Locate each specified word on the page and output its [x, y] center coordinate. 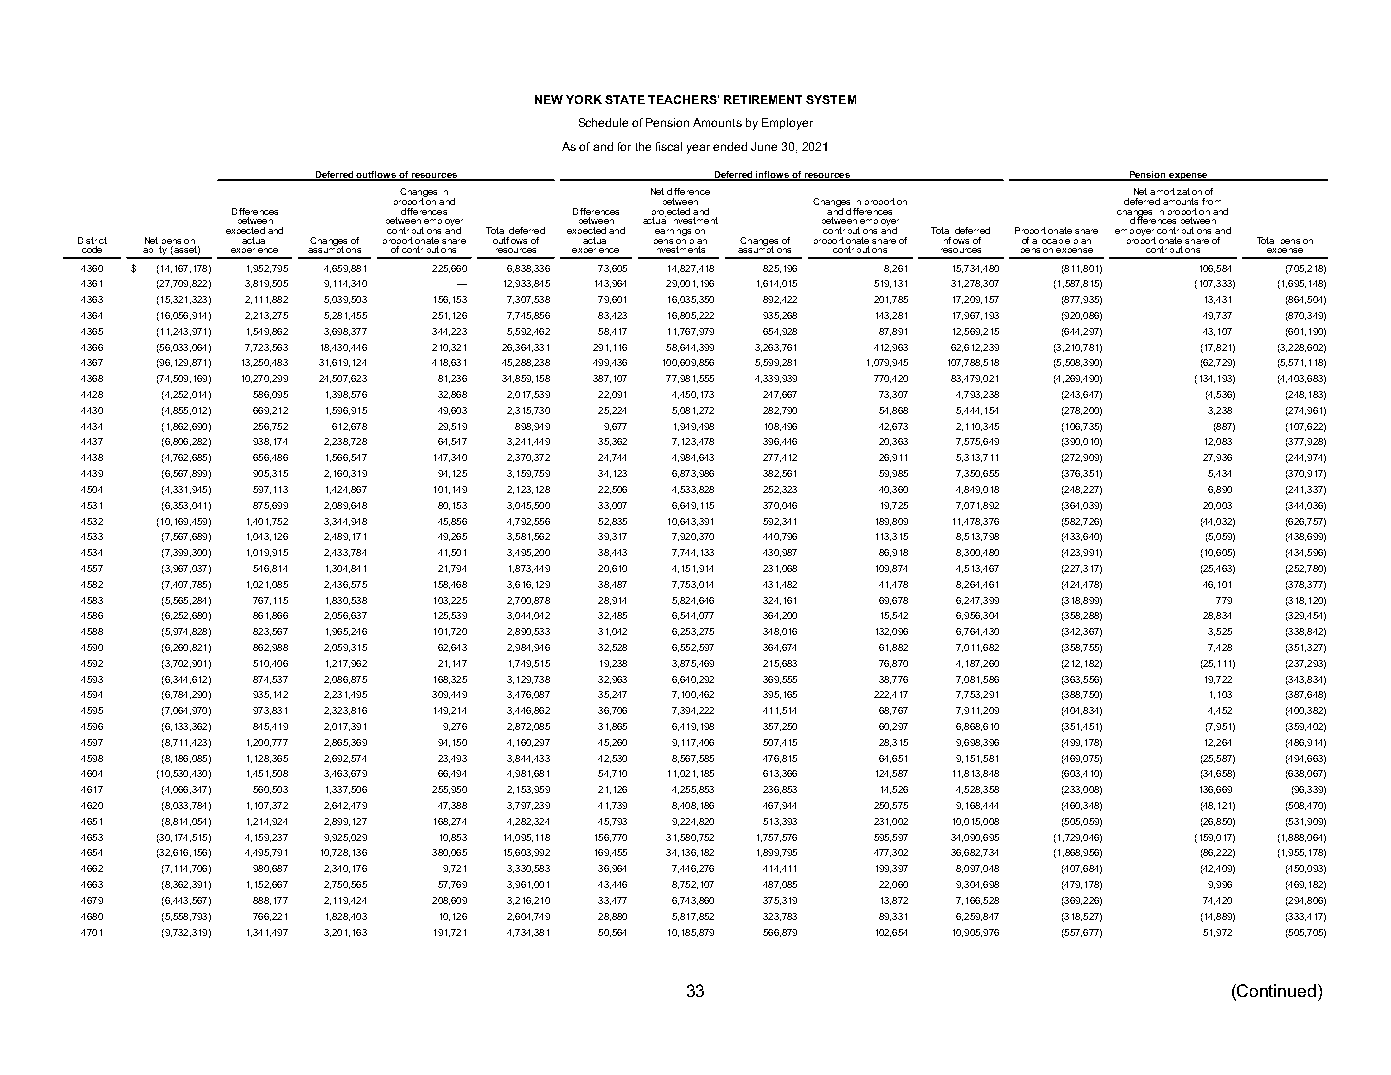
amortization [1176, 191]
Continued [1278, 990]
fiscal [669, 146]
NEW [549, 99]
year [698, 149]
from [1211, 201]
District [92, 240]
